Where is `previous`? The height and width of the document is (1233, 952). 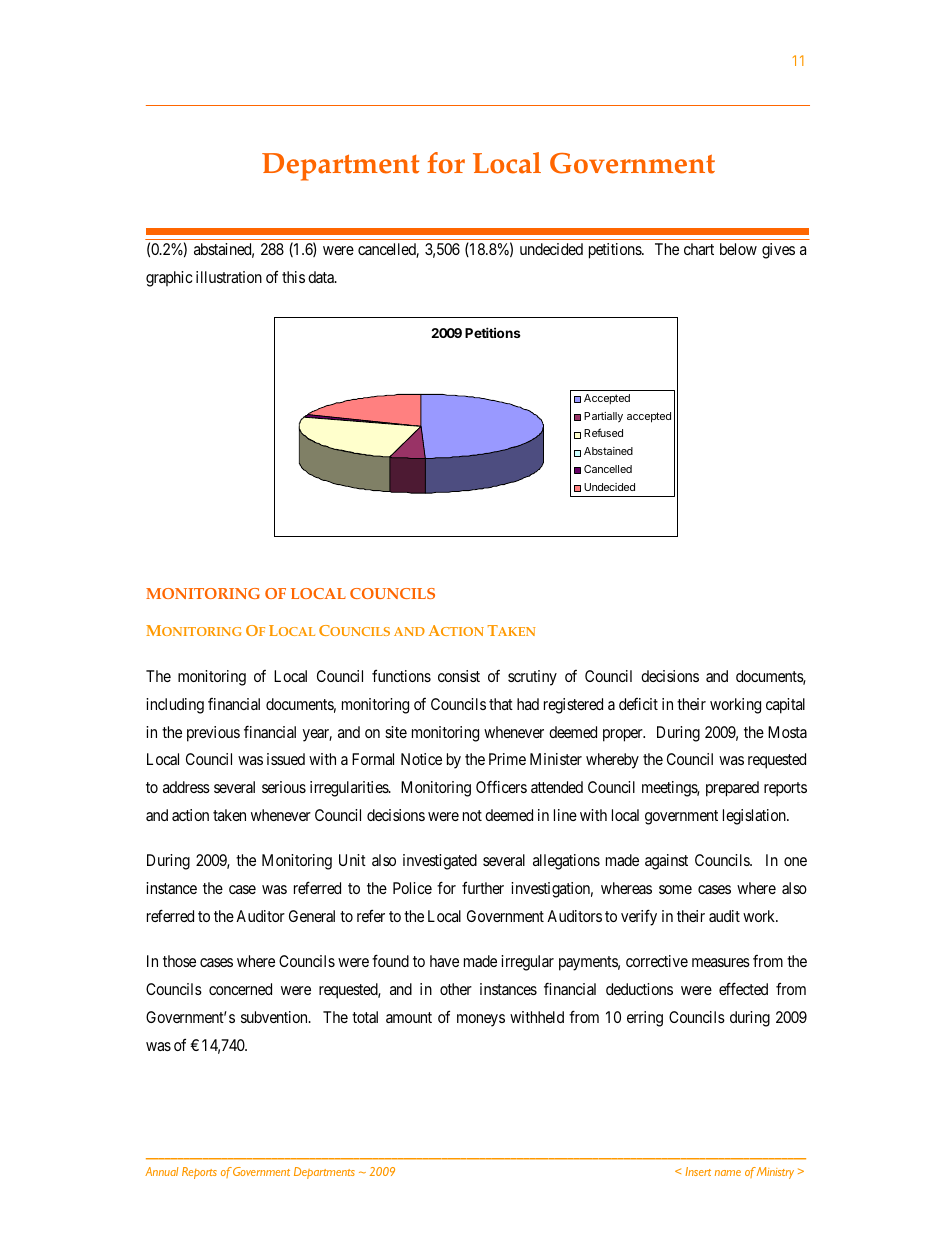 previous is located at coordinates (213, 734).
